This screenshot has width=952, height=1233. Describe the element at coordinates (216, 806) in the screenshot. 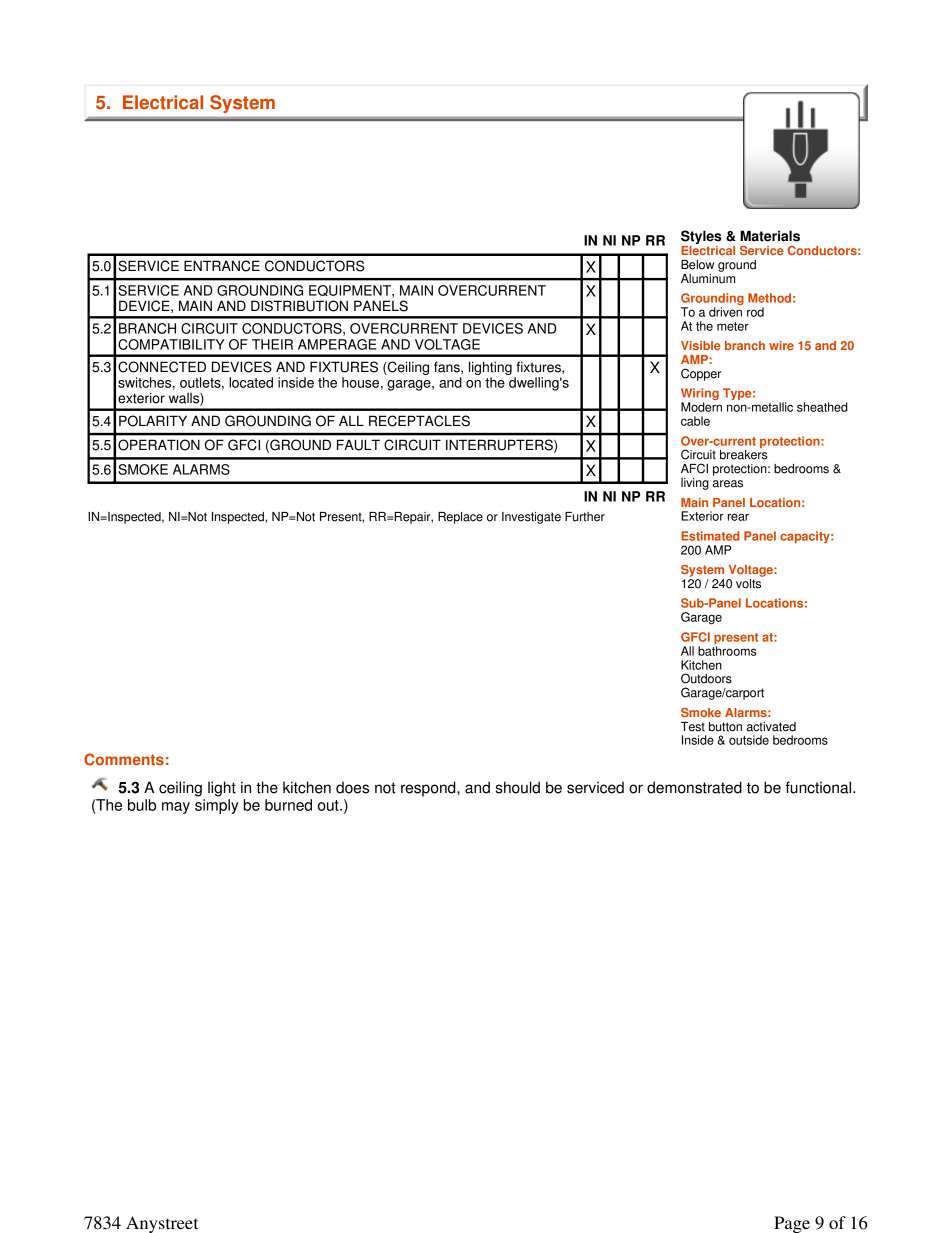

I see `simply` at that location.
